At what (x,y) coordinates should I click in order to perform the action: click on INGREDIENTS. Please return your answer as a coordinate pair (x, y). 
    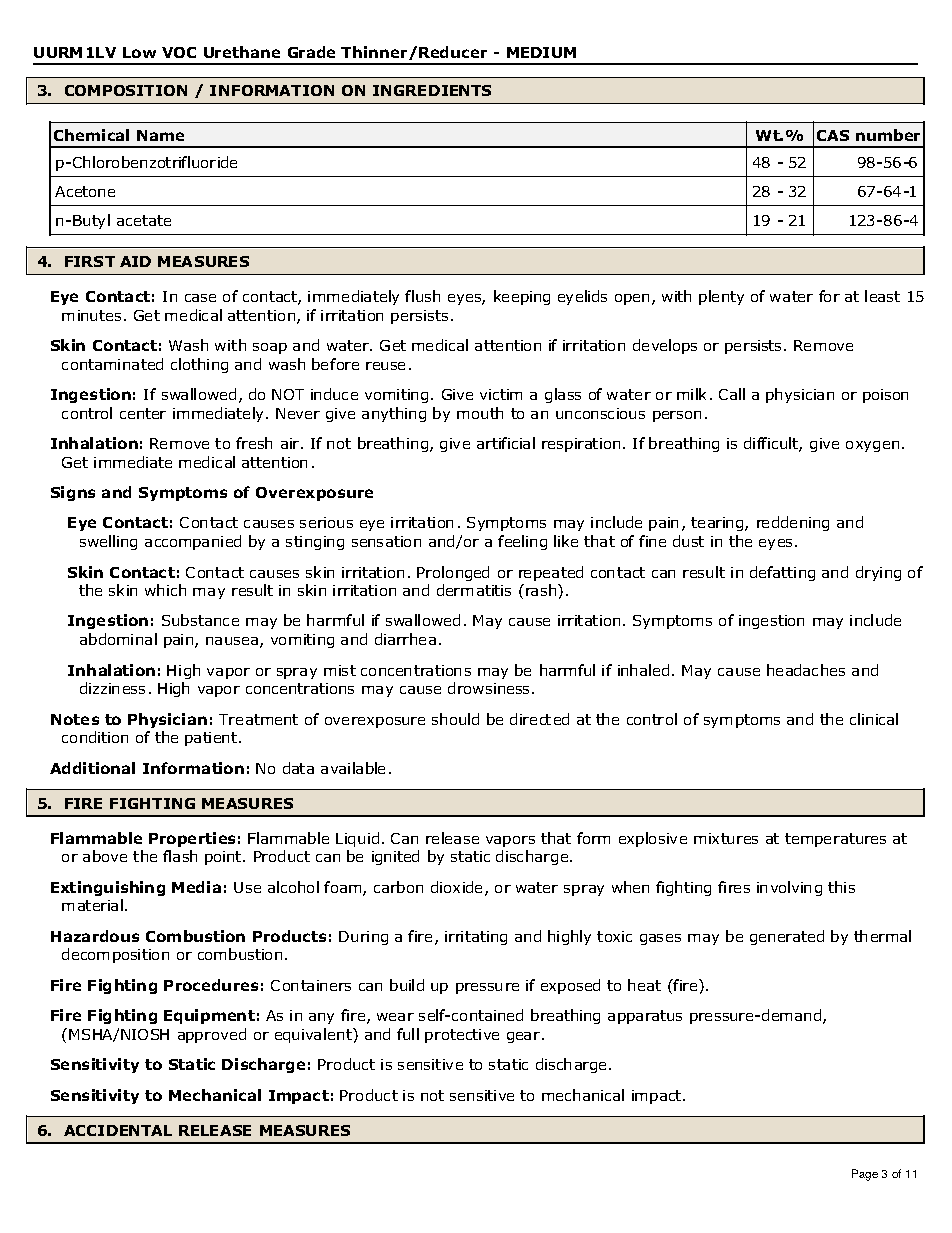
    Looking at the image, I should click on (432, 90).
